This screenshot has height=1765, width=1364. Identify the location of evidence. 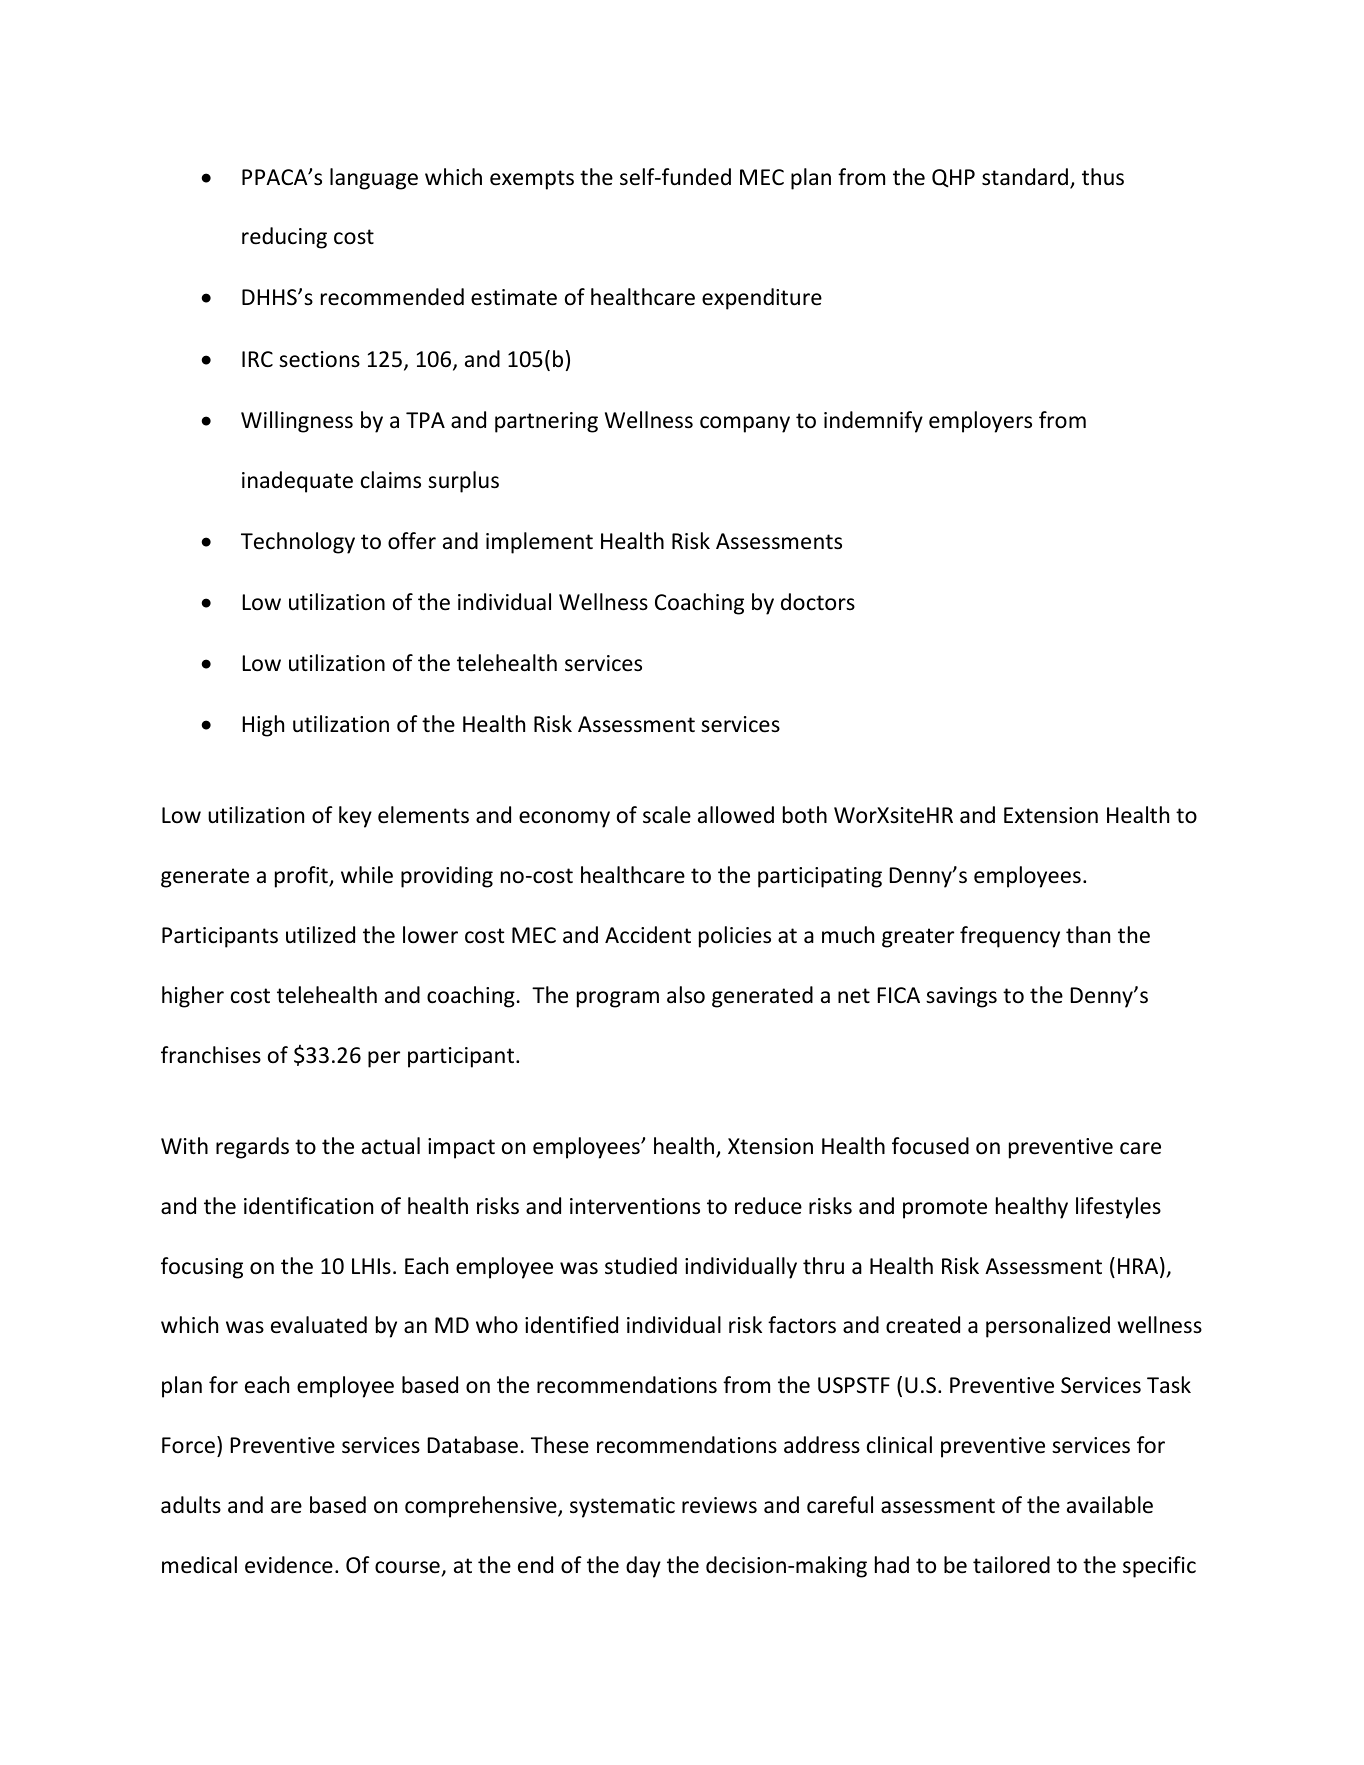
(289, 1565).
